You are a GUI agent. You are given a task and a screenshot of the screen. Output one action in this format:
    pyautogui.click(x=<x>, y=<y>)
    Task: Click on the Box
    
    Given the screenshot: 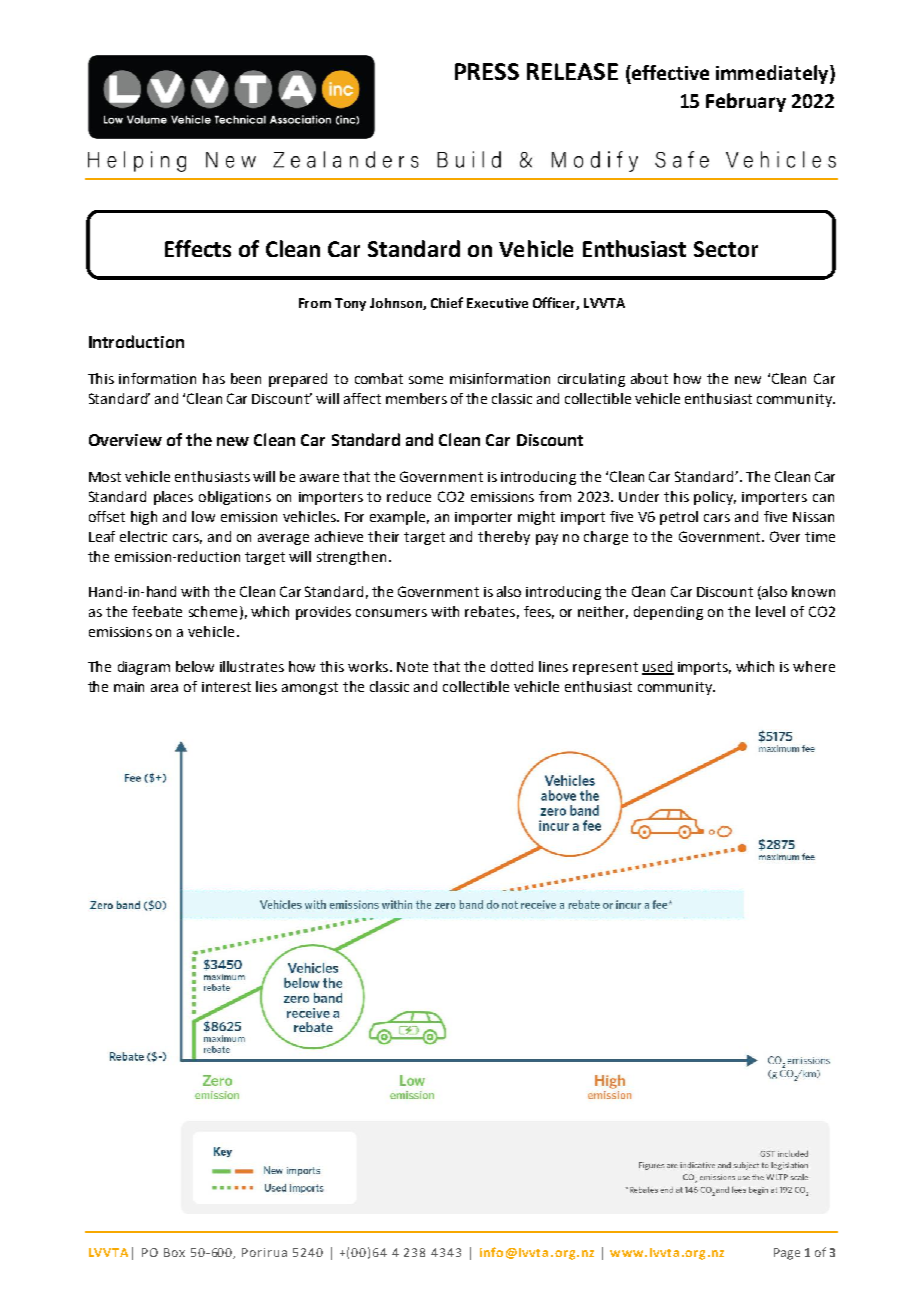 What is the action you would take?
    pyautogui.click(x=174, y=1252)
